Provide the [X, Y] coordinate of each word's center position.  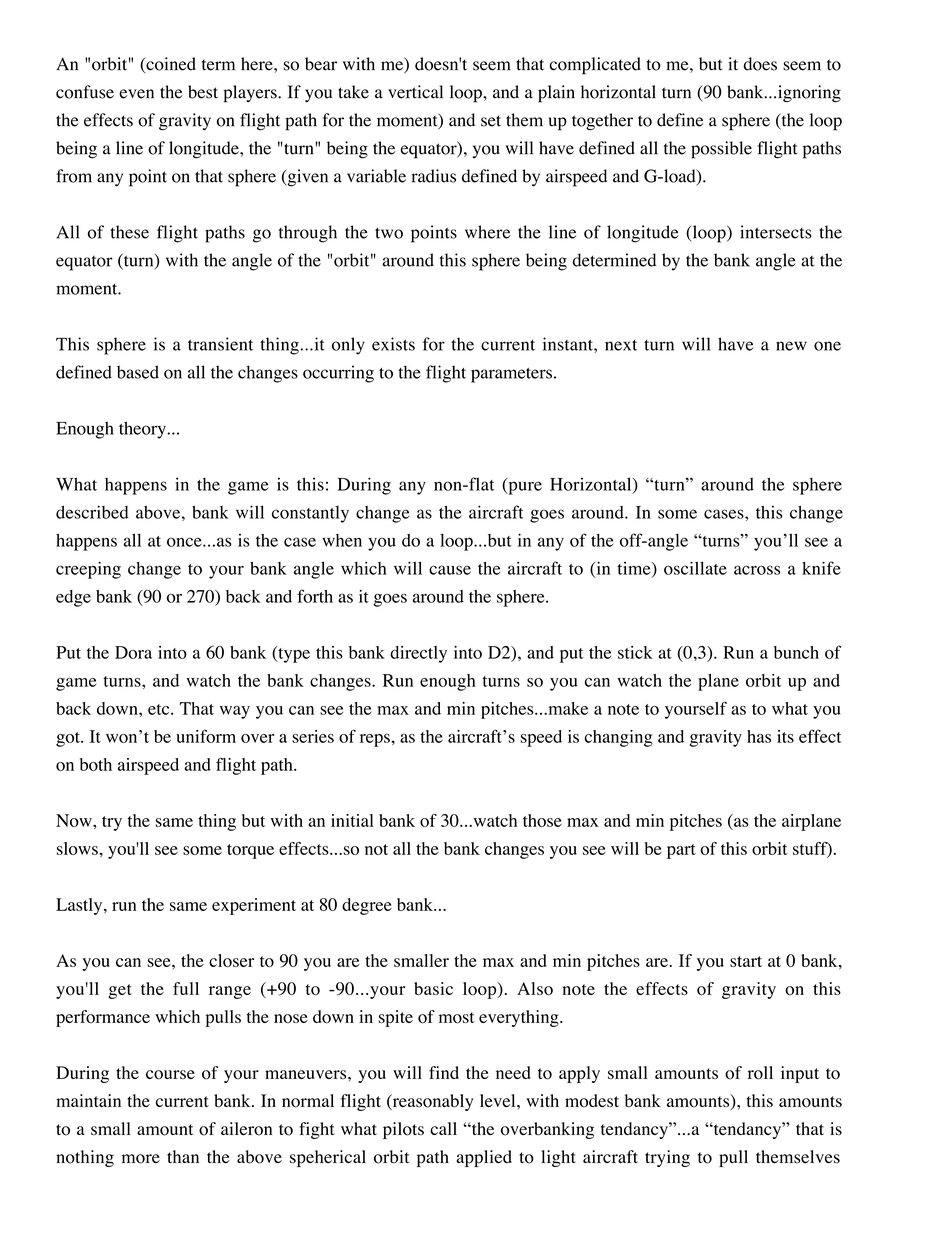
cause [450, 570]
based [138, 372]
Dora [133, 652]
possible [721, 150]
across [757, 570]
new [791, 346]
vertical [415, 92]
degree [367, 906]
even [136, 94]
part [681, 851]
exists [393, 344]
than [183, 1156]
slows [78, 848]
